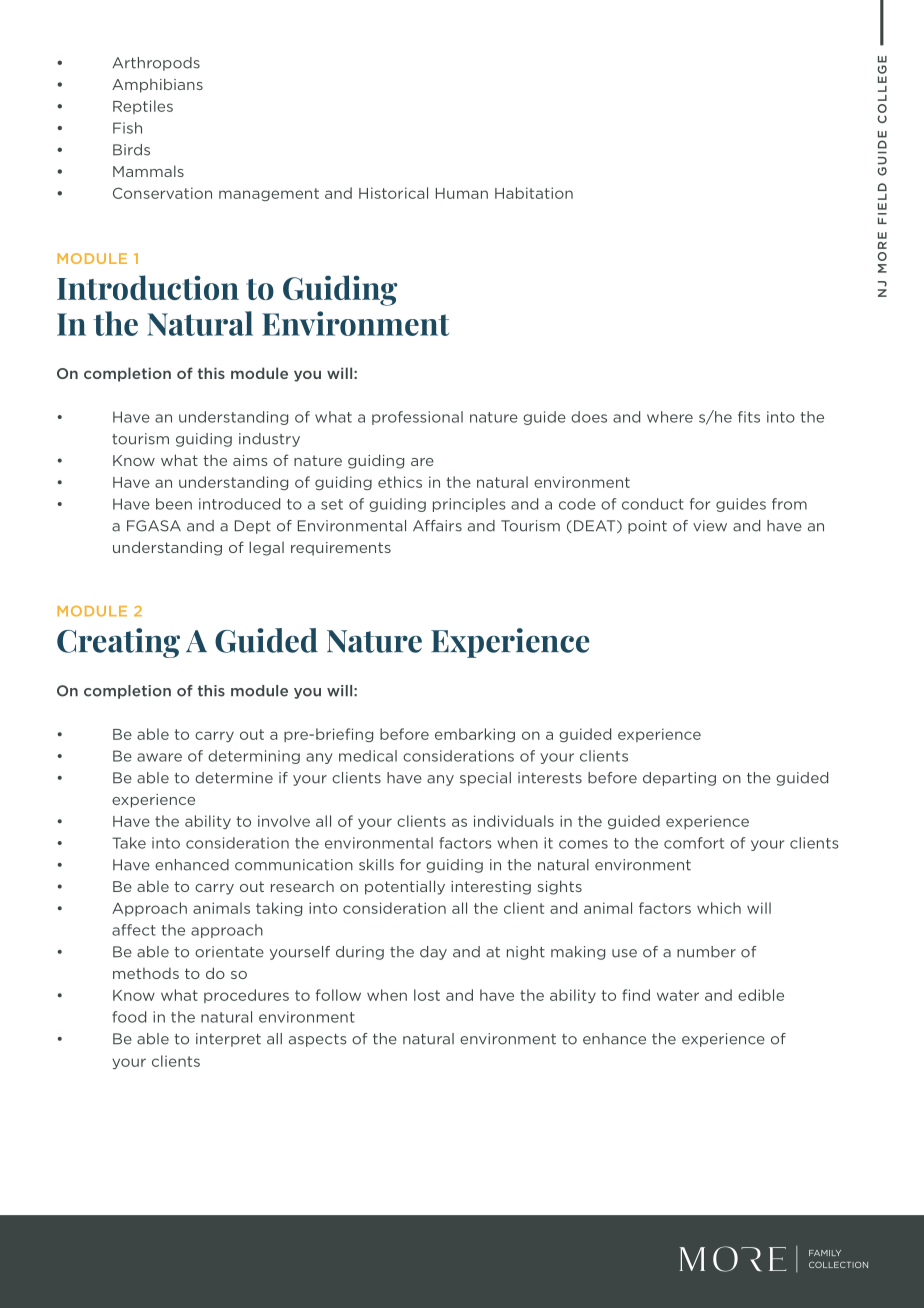 The image size is (924, 1308). I want to click on determine, so click(234, 778).
